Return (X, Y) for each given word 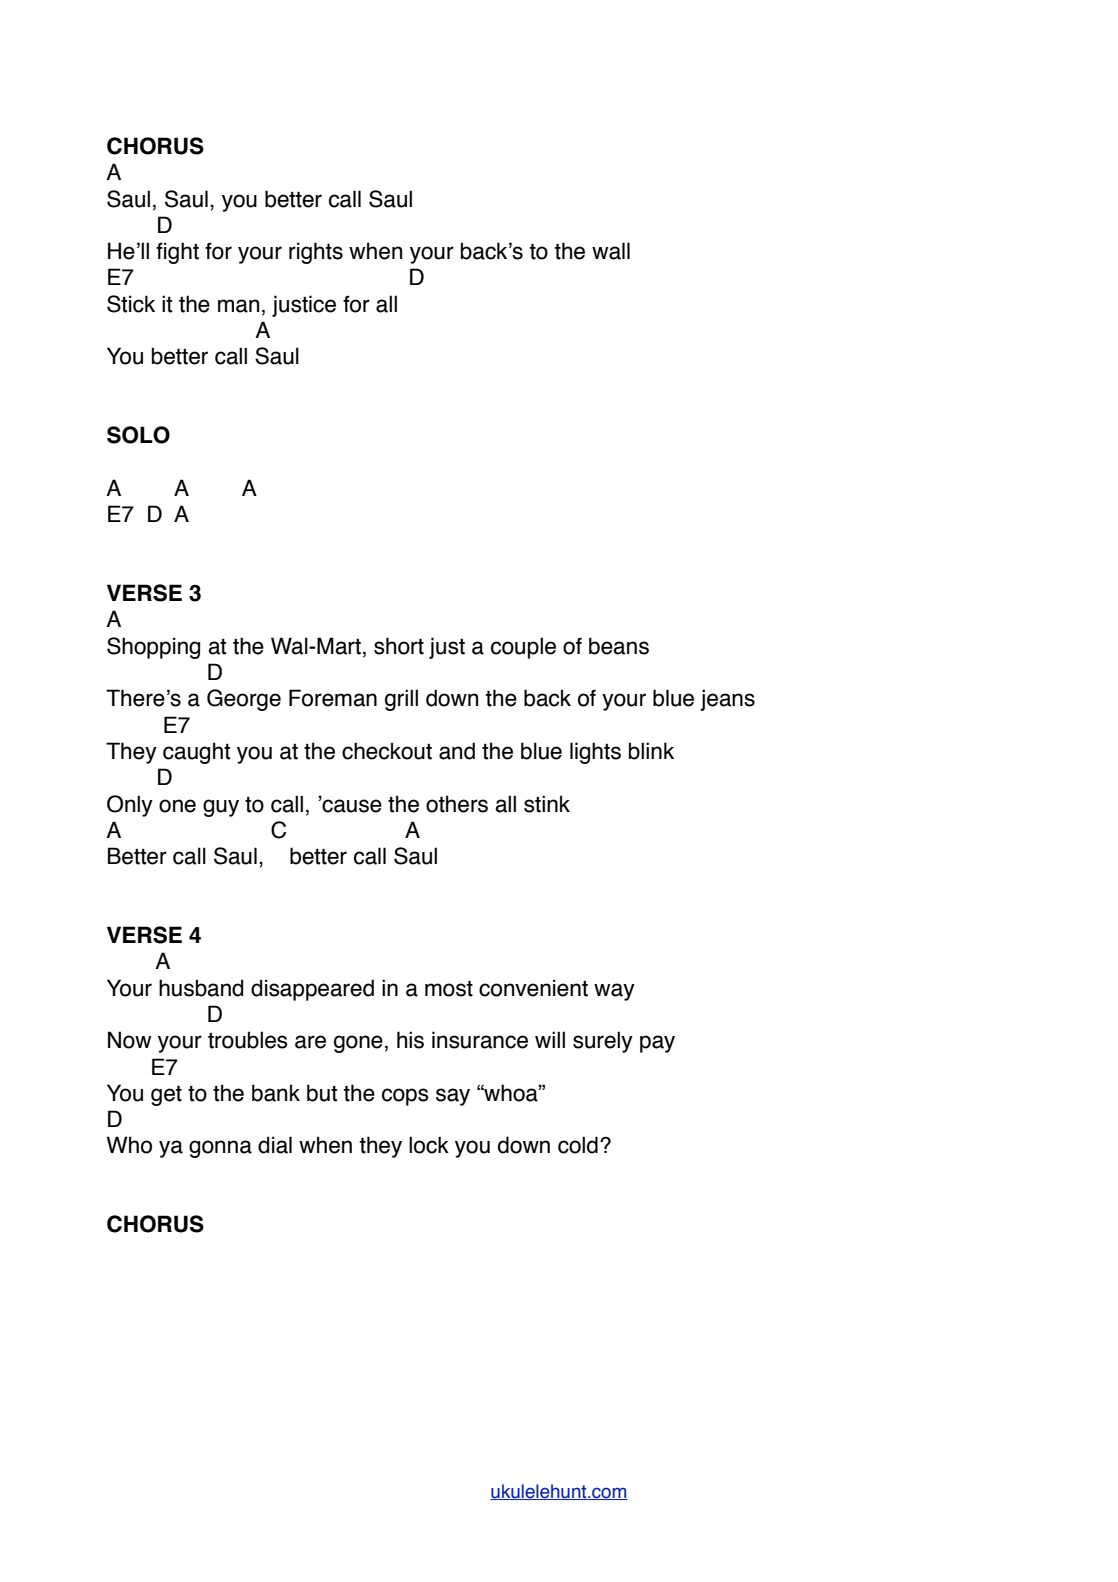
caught (197, 753)
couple (523, 648)
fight (177, 253)
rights (316, 253)
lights (595, 753)
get (166, 1096)
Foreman (333, 698)
